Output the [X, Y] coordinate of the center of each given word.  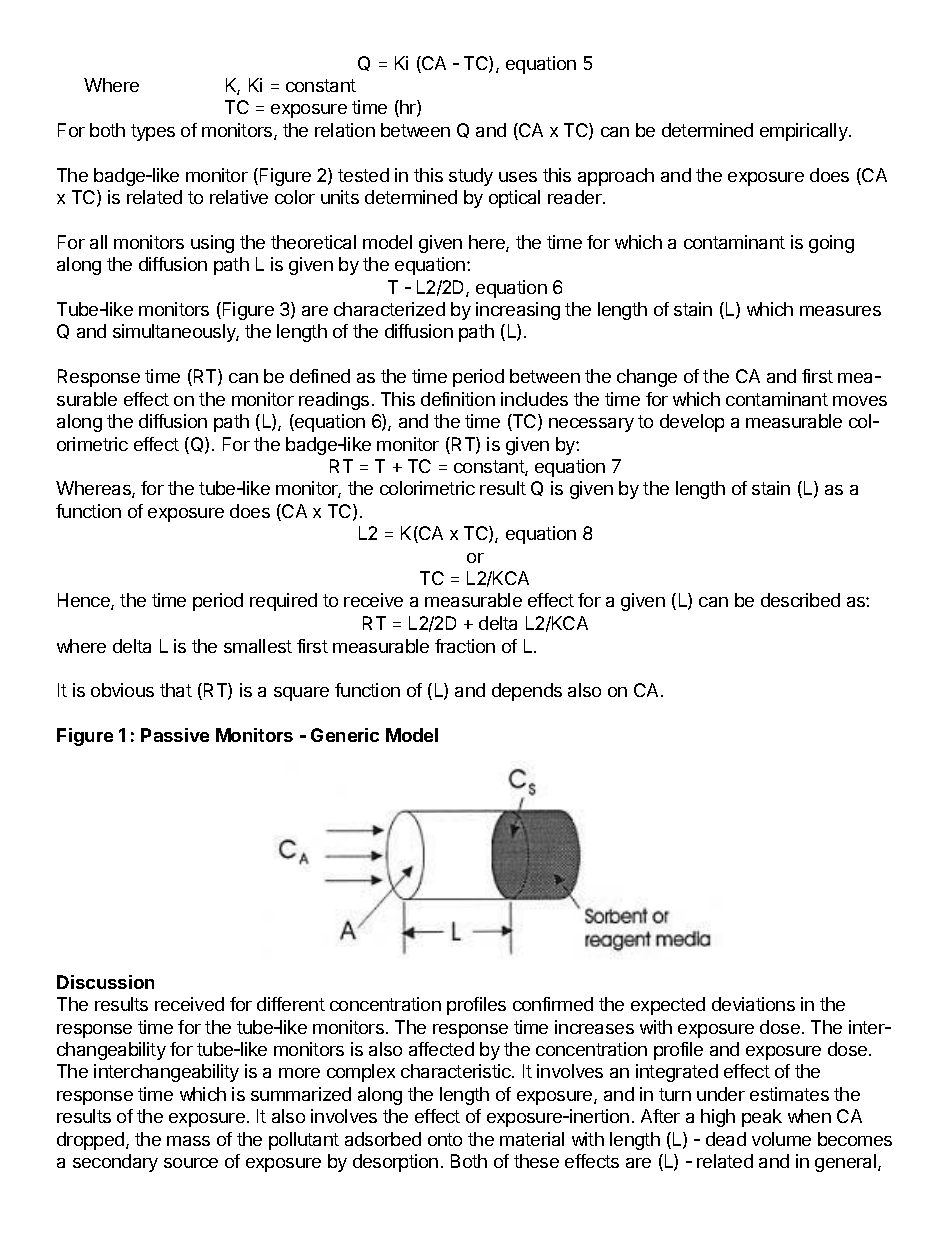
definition [458, 399]
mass [188, 1141]
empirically [805, 132]
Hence [85, 601]
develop [692, 423]
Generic [345, 735]
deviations [753, 1004]
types [153, 132]
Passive [175, 735]
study [471, 177]
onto [445, 1139]
